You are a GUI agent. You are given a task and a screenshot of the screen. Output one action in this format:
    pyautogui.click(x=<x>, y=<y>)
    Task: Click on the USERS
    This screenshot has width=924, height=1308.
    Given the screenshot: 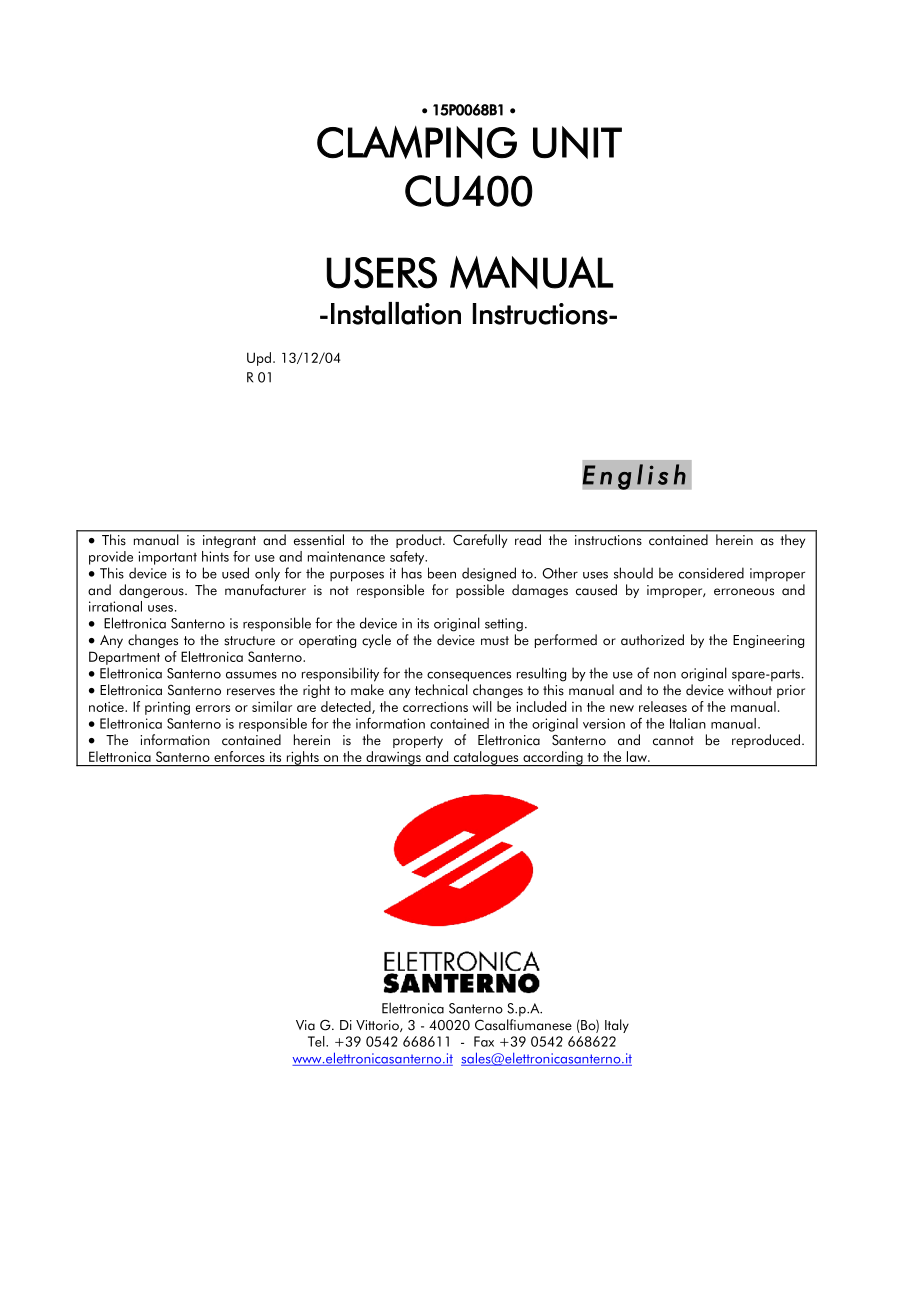 What is the action you would take?
    pyautogui.click(x=382, y=273)
